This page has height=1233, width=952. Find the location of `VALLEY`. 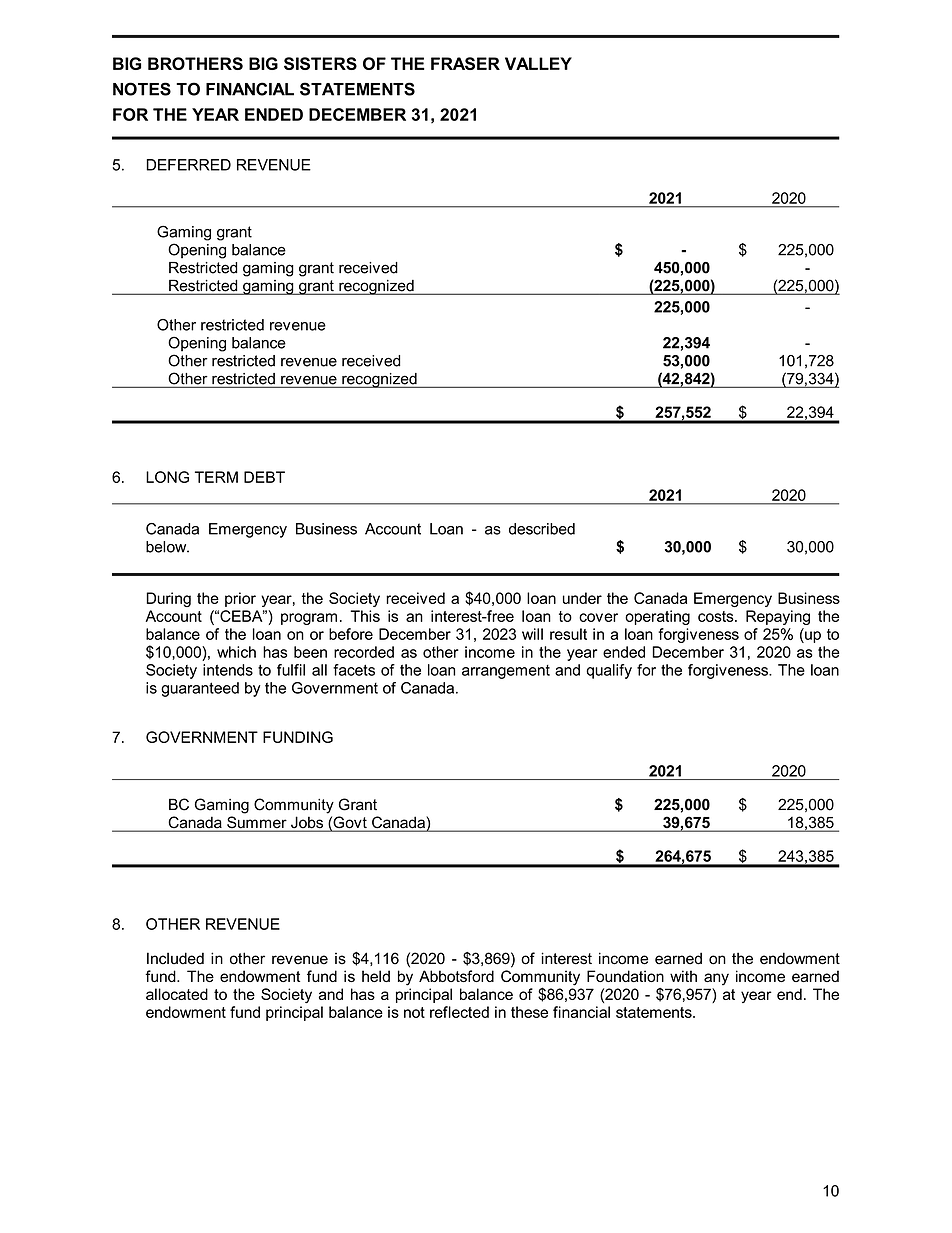

VALLEY is located at coordinates (538, 63).
